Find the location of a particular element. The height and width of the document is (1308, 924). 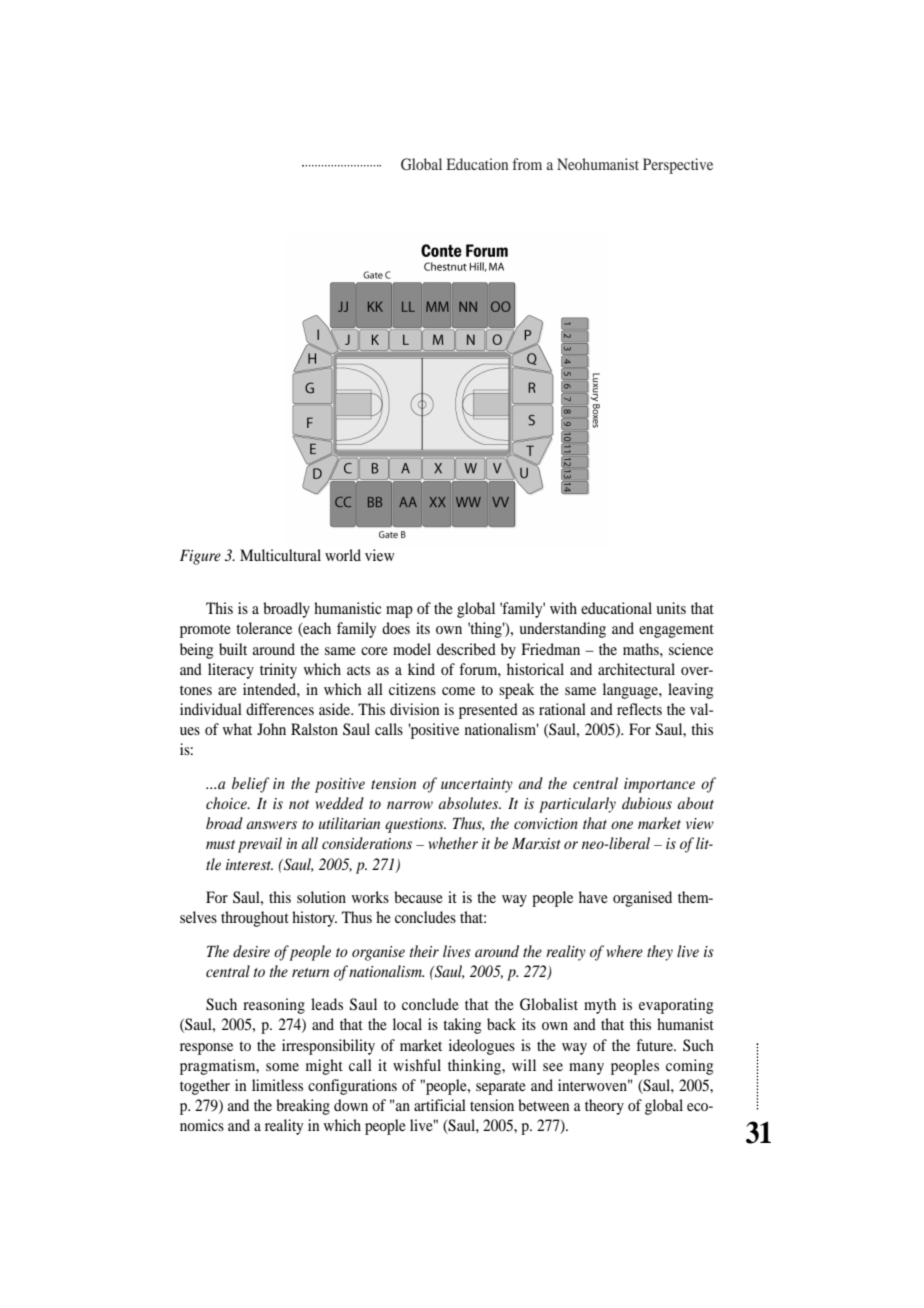

world is located at coordinates (343, 555).
